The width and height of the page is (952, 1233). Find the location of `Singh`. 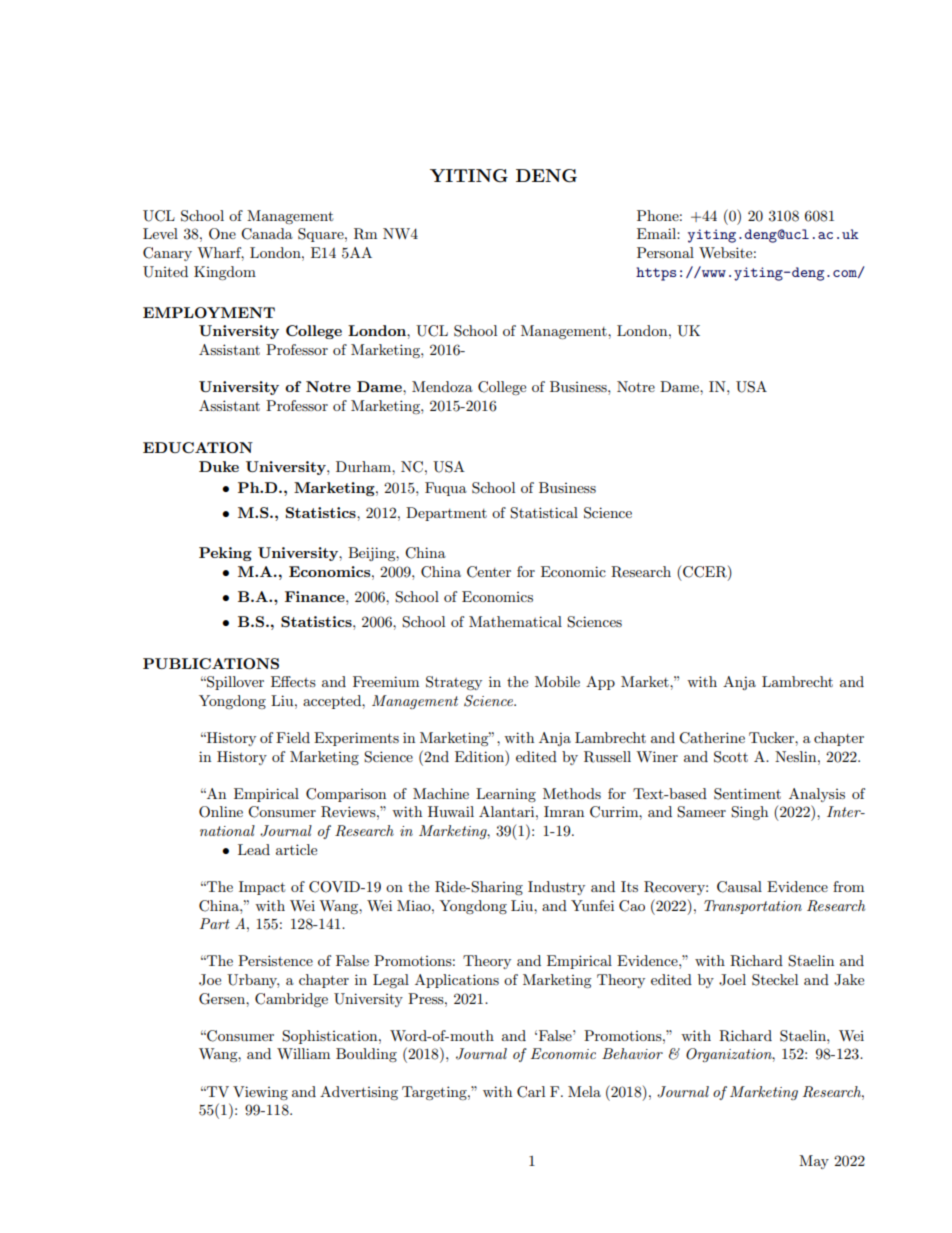

Singh is located at coordinates (749, 813).
